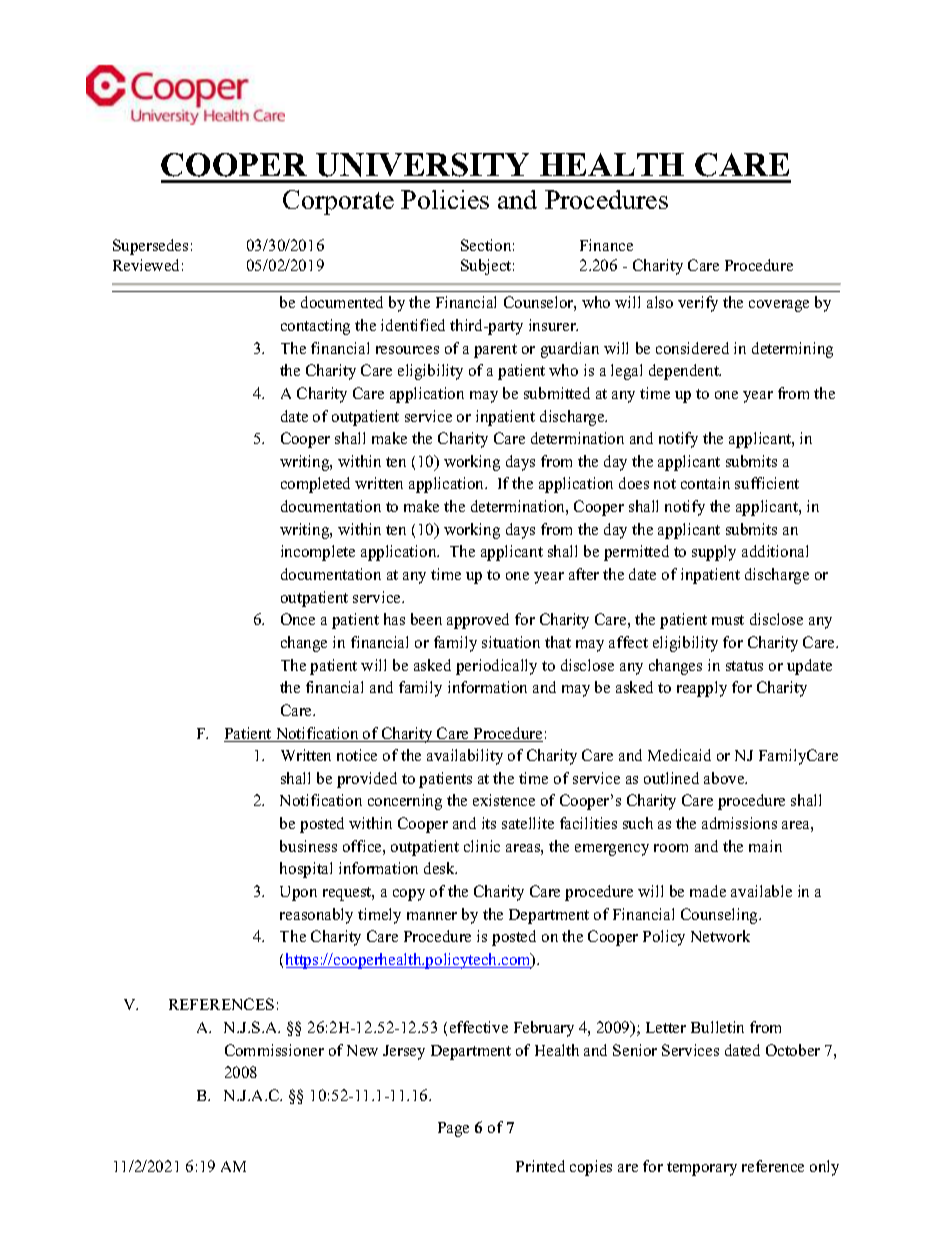 This screenshot has width=952, height=1233. Describe the element at coordinates (744, 666) in the screenshot. I see `status` at that location.
